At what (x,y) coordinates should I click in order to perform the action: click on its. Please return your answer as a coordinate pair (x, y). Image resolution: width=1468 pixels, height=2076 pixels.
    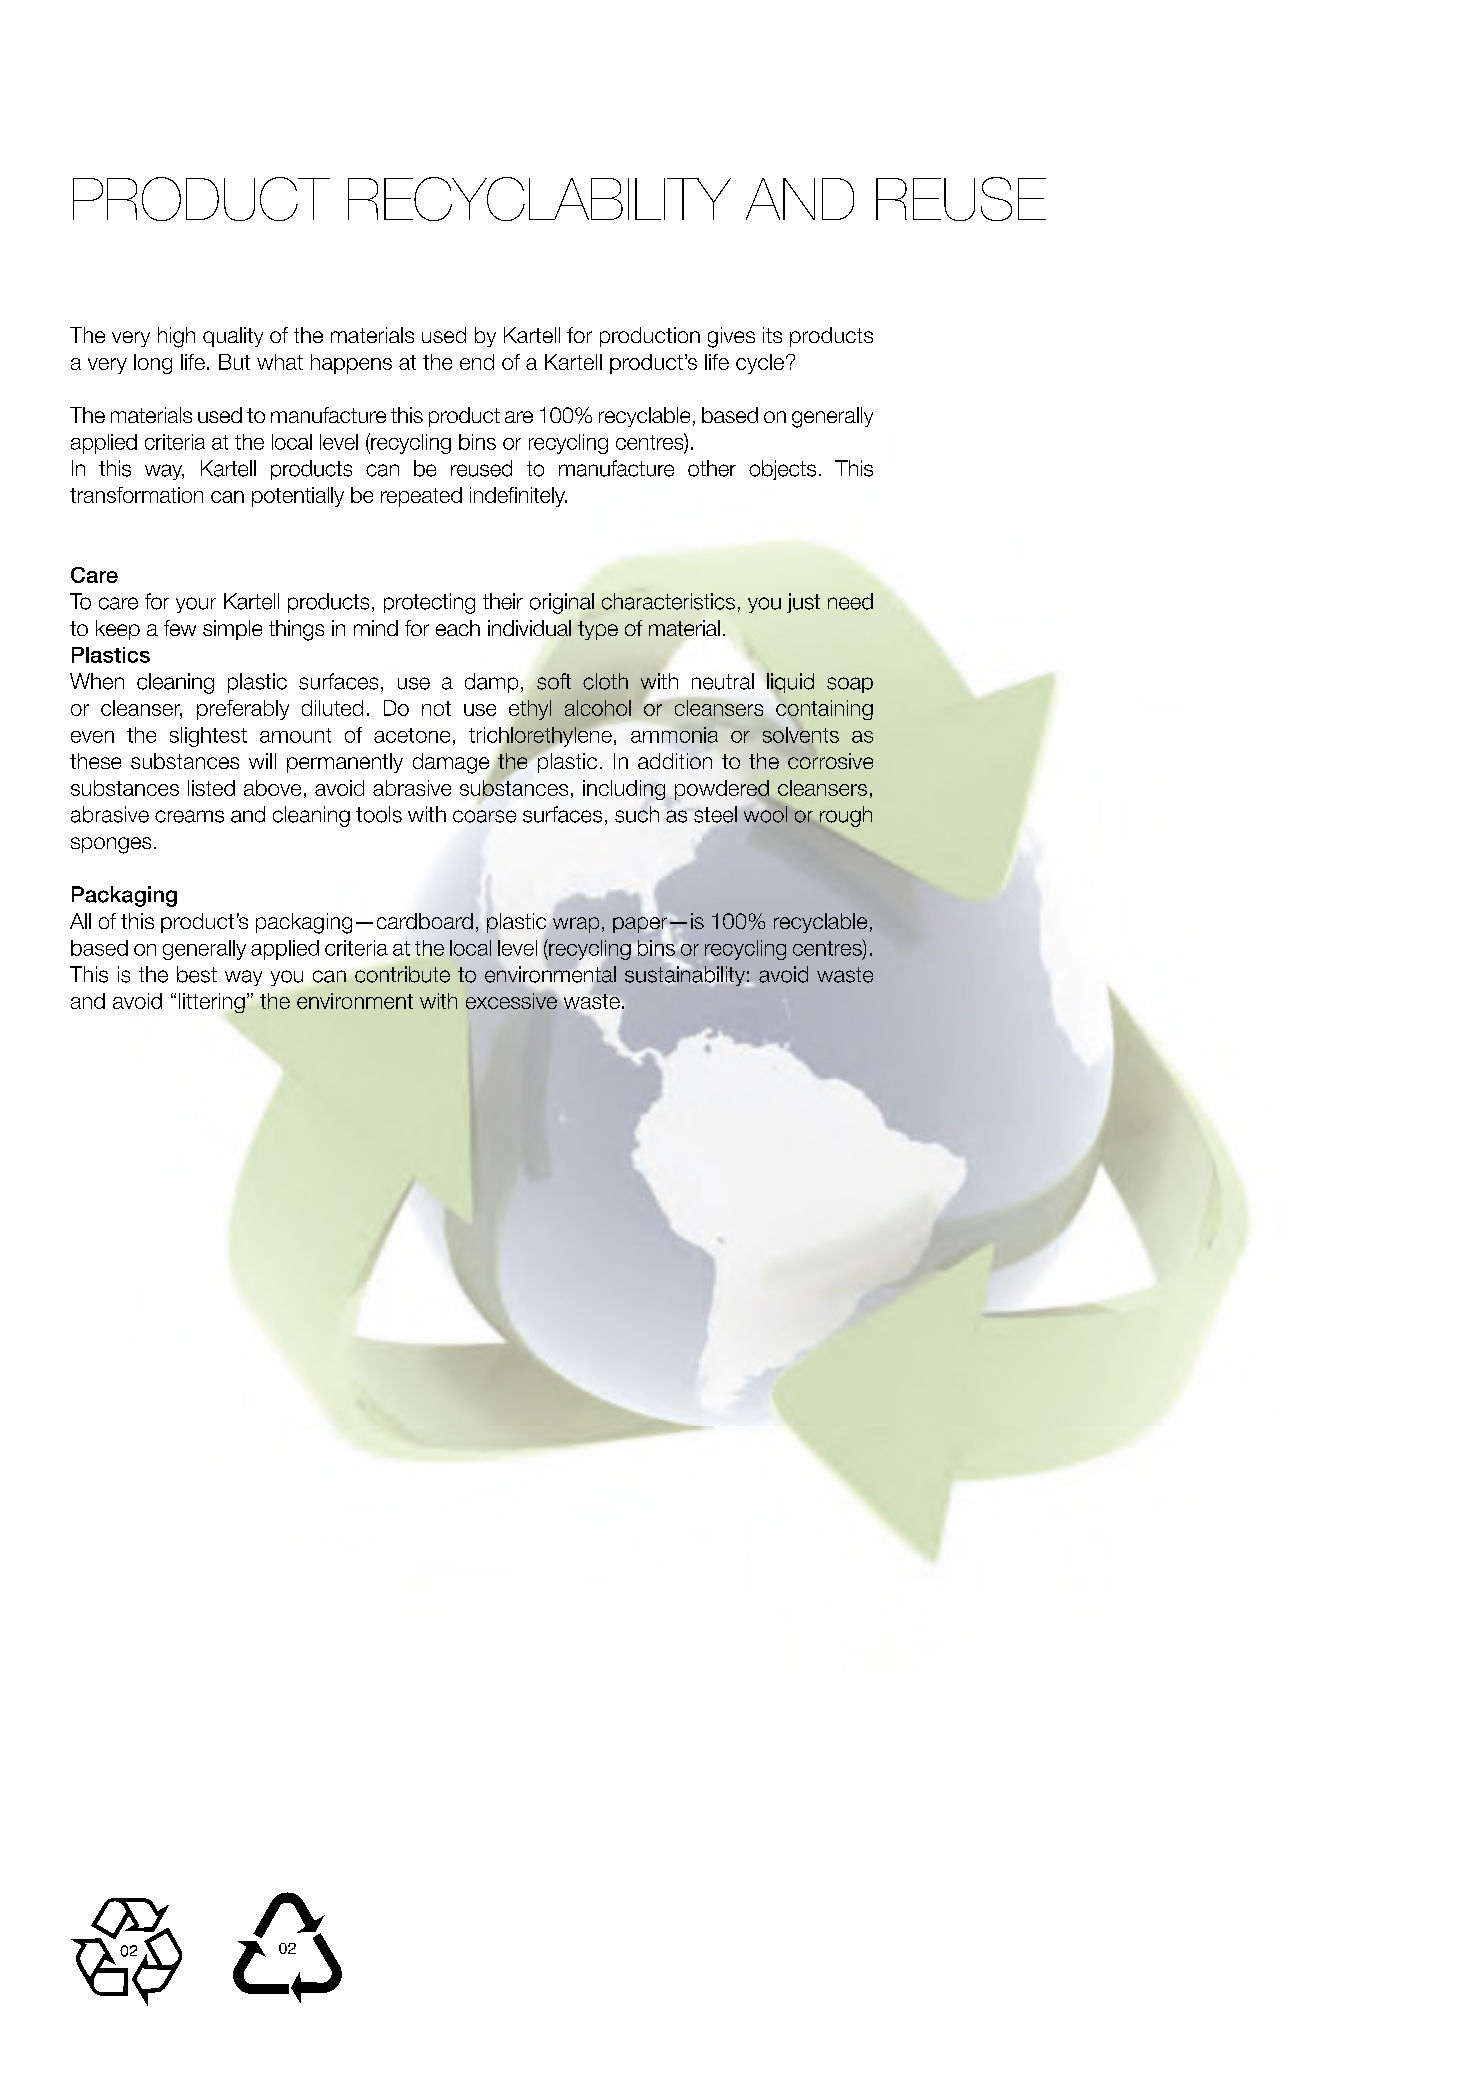
    Looking at the image, I should click on (772, 335).
